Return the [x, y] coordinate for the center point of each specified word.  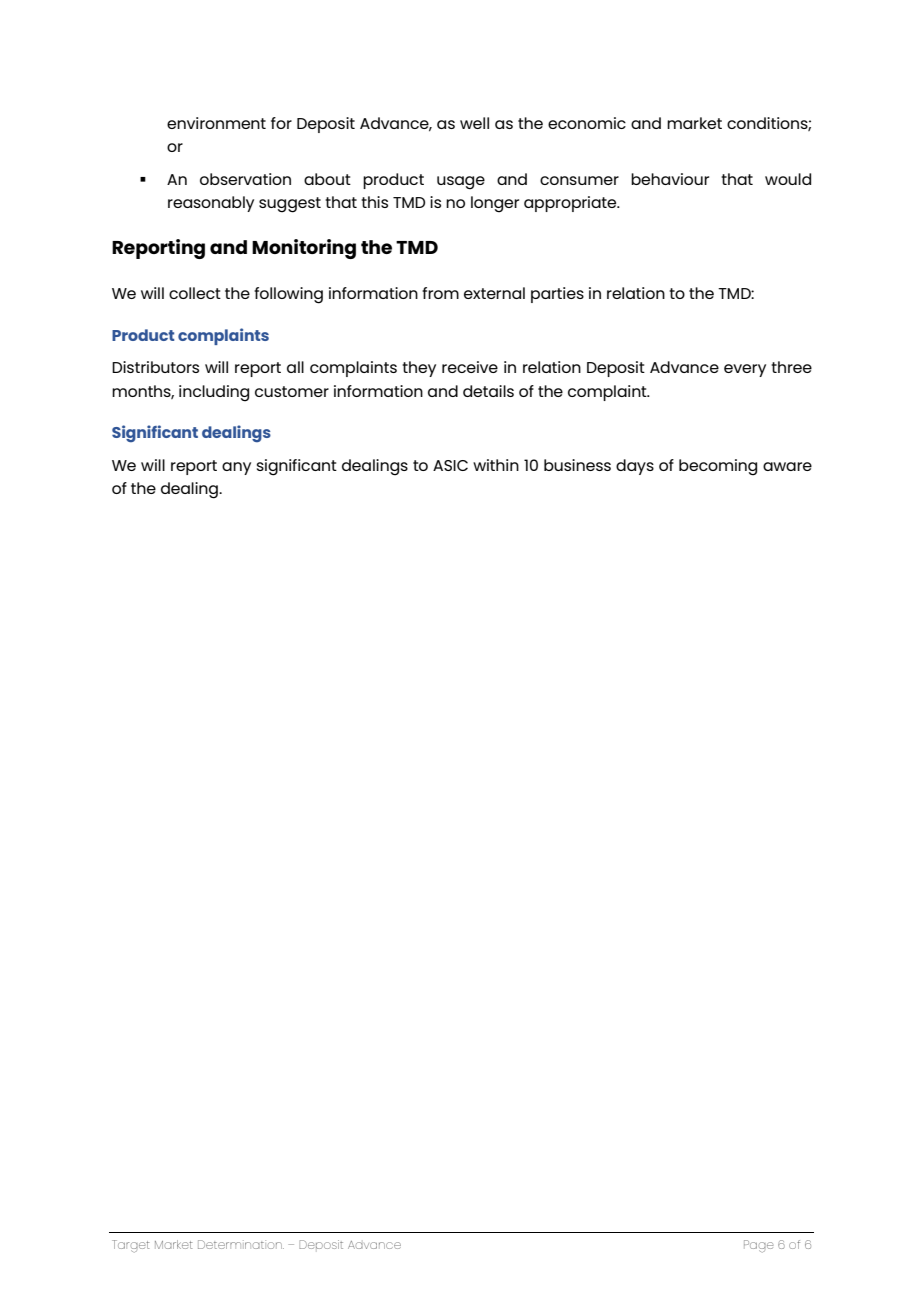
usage [461, 183]
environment [216, 123]
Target [130, 1246]
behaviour [670, 179]
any [236, 468]
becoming [718, 467]
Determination [241, 1244]
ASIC [450, 465]
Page [758, 1246]
